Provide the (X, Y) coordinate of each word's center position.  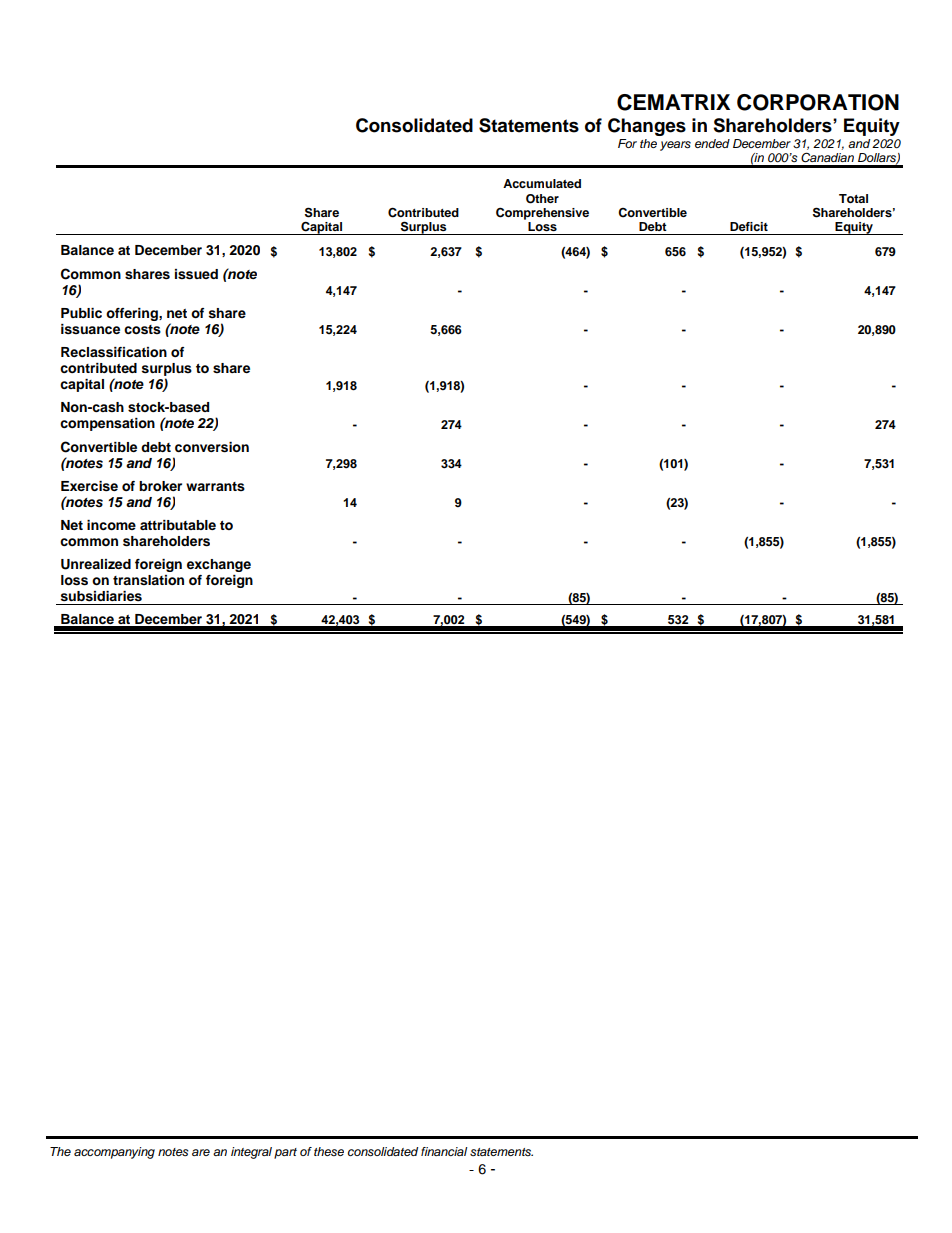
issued (196, 274)
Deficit (749, 226)
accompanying (114, 1153)
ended (712, 143)
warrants (215, 486)
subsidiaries (101, 596)
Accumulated (542, 183)
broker (160, 486)
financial (444, 1151)
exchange (219, 565)
